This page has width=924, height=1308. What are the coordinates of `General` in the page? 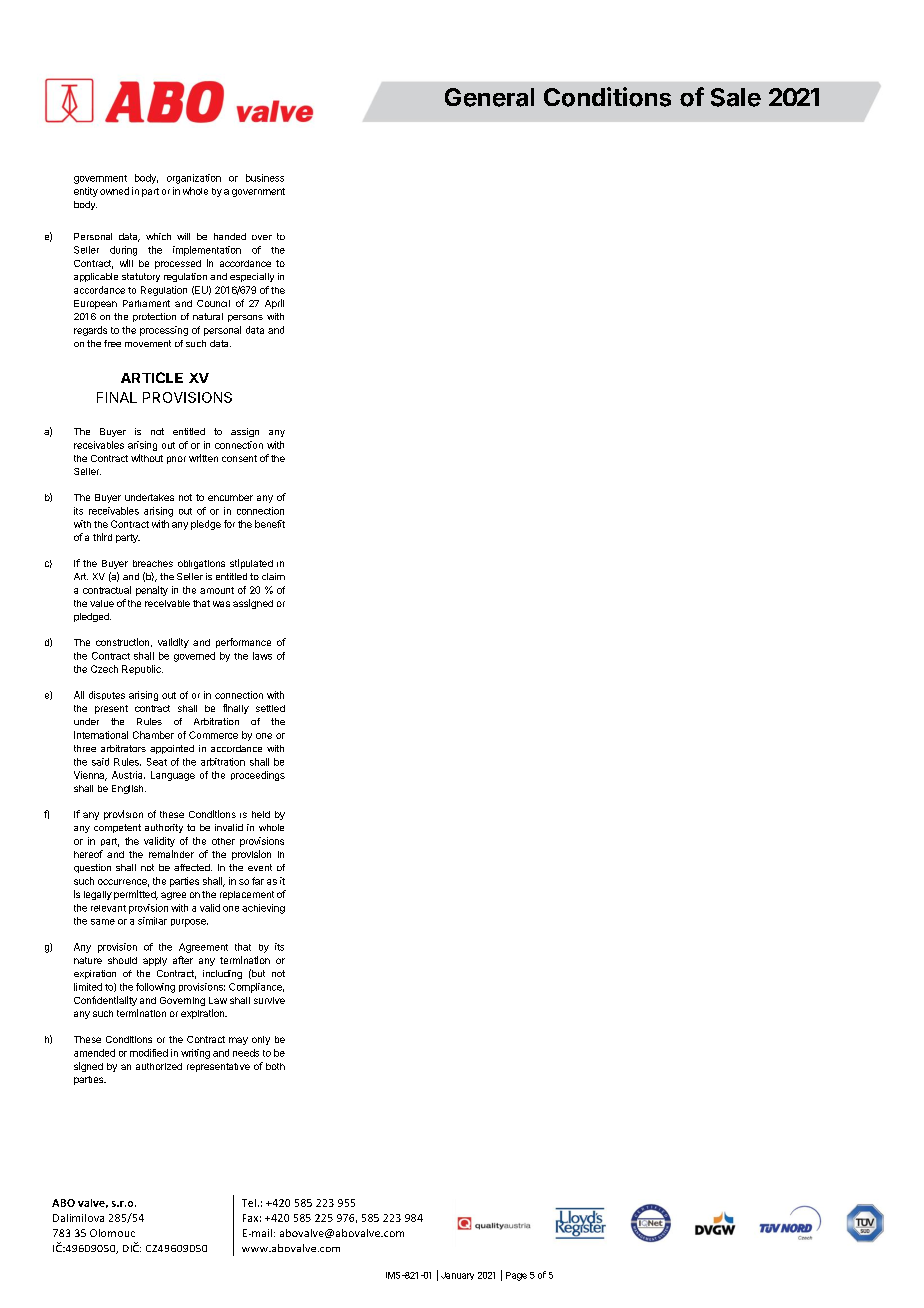 It's located at (489, 97).
